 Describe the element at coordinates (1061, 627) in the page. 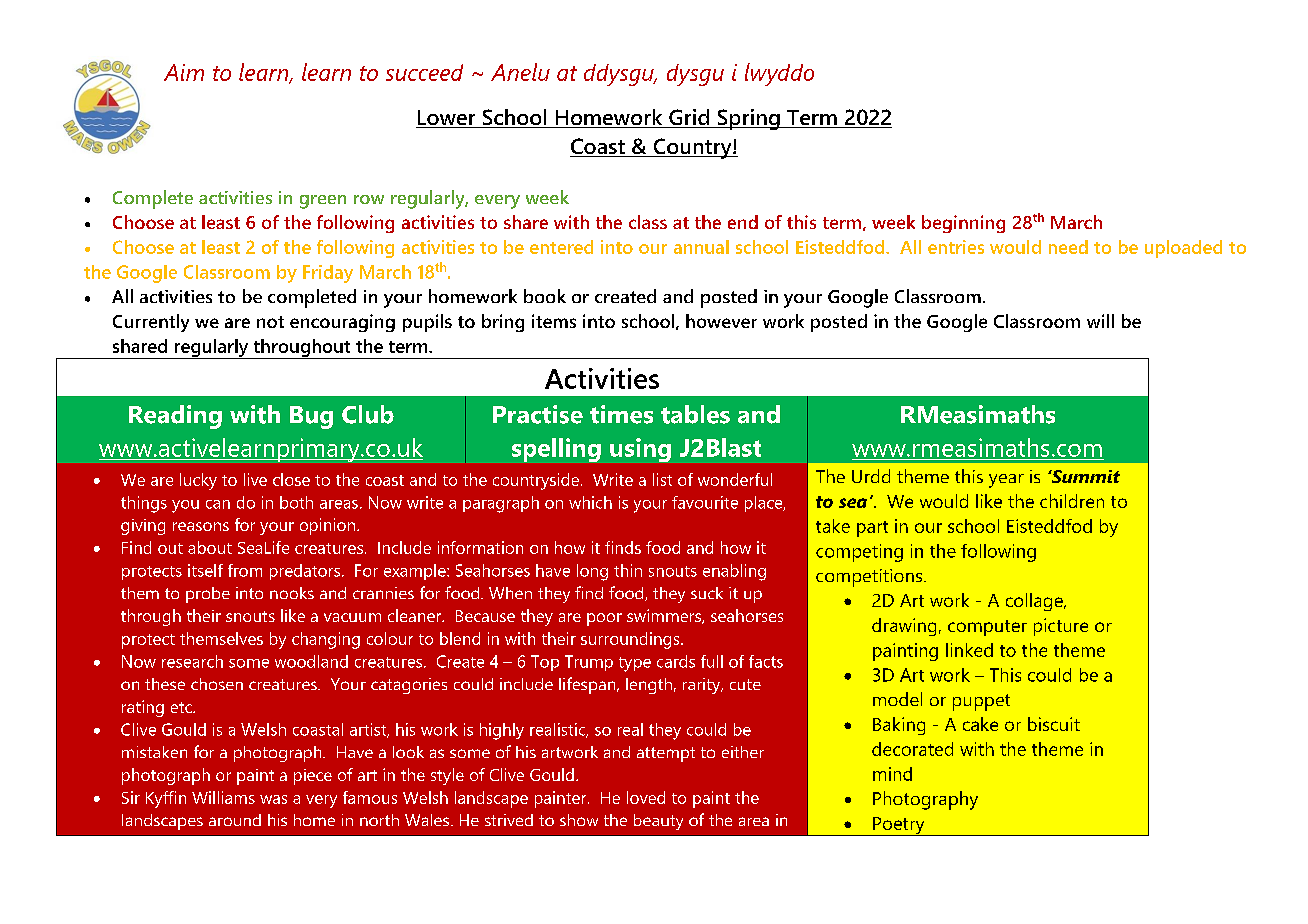

I see `picture` at that location.
